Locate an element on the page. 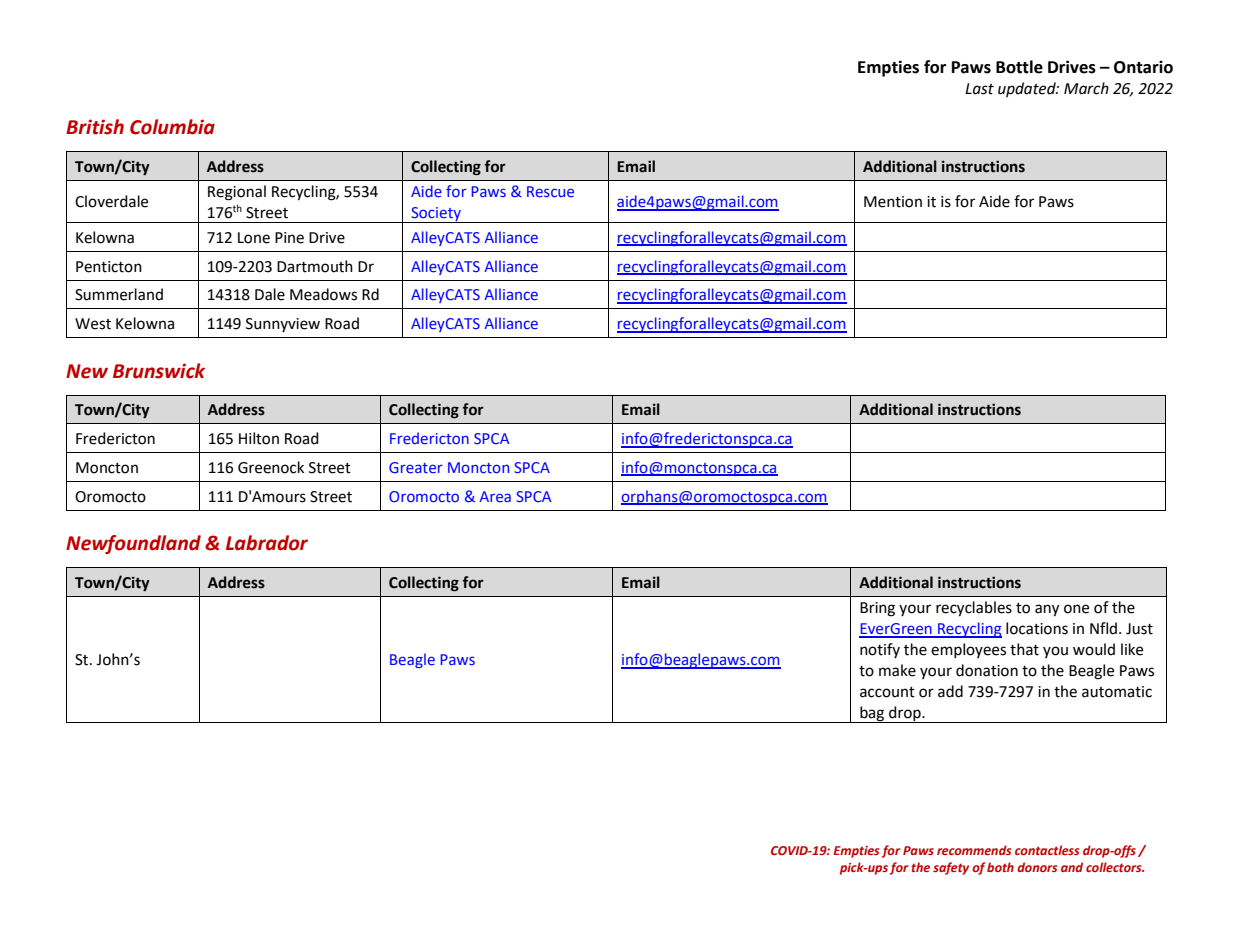  Mention is located at coordinates (893, 202).
